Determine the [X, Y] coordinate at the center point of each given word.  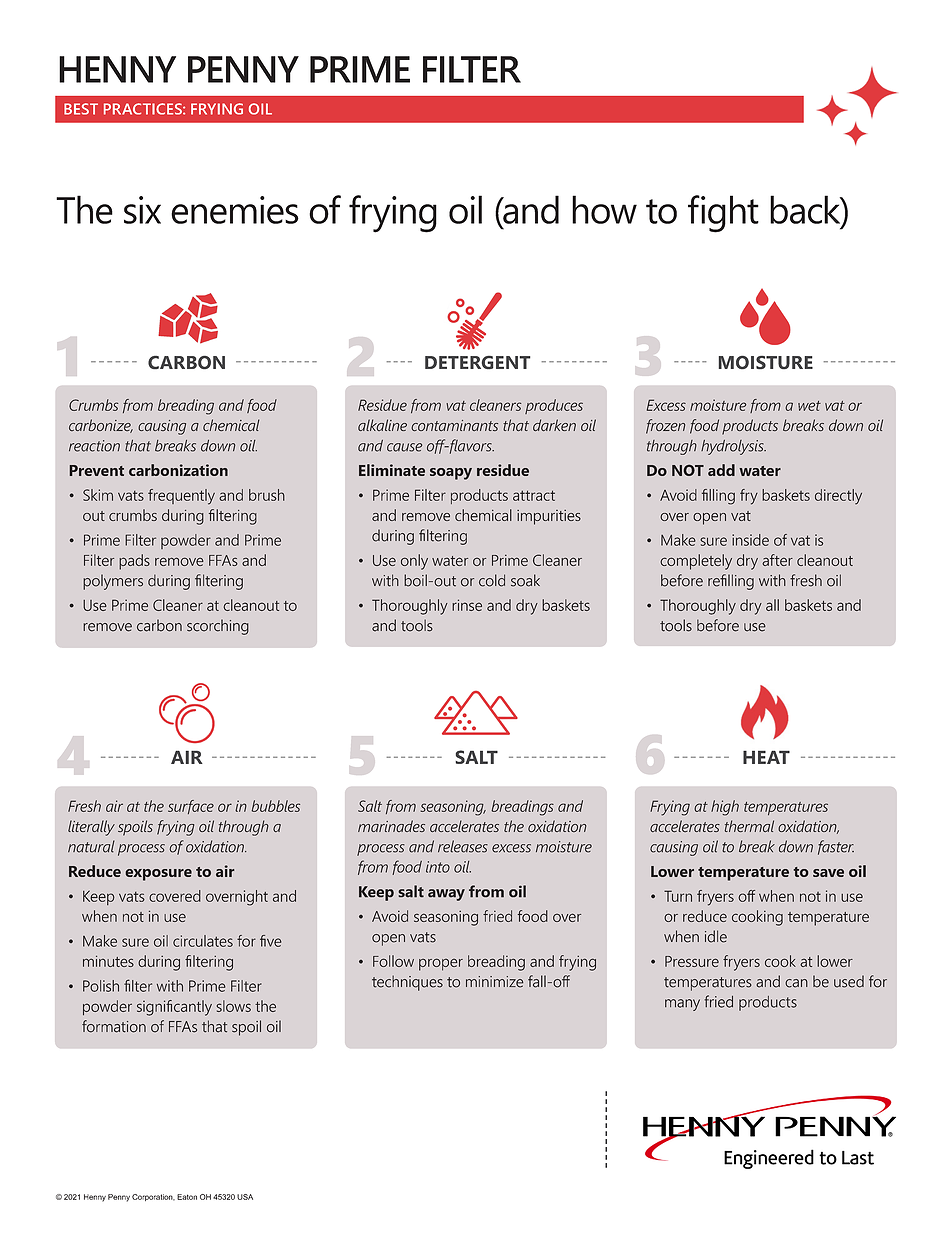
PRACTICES [144, 109]
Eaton [187, 1197]
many [682, 1005]
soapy [451, 474]
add [721, 470]
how [604, 209]
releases [463, 846]
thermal [749, 826]
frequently [181, 497]
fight [723, 214]
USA [245, 1197]
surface [191, 807]
